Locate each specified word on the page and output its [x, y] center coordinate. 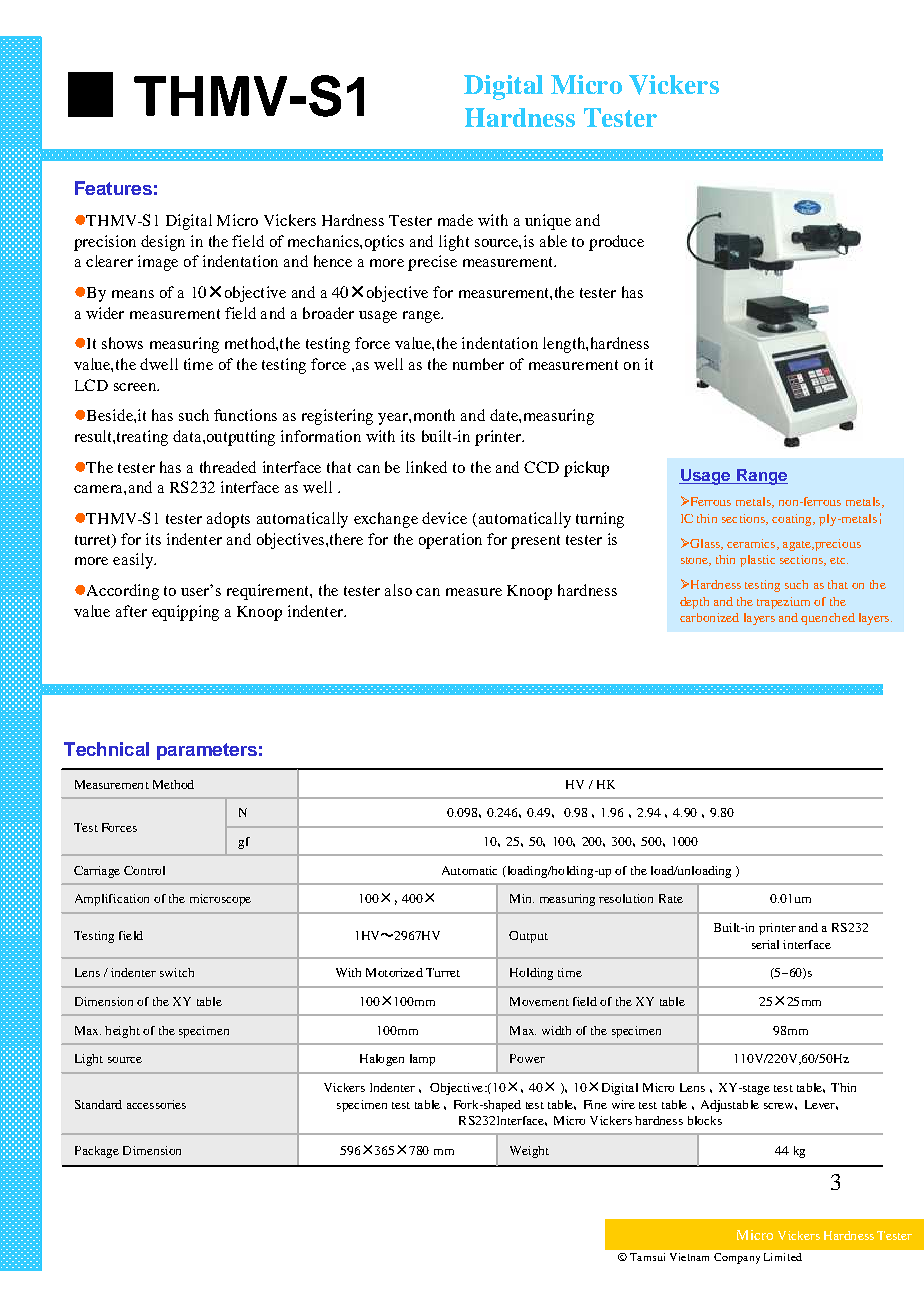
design [163, 243]
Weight [529, 1152]
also [398, 590]
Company [737, 1258]
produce [616, 243]
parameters [207, 751]
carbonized [709, 617]
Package [97, 1152]
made [455, 220]
